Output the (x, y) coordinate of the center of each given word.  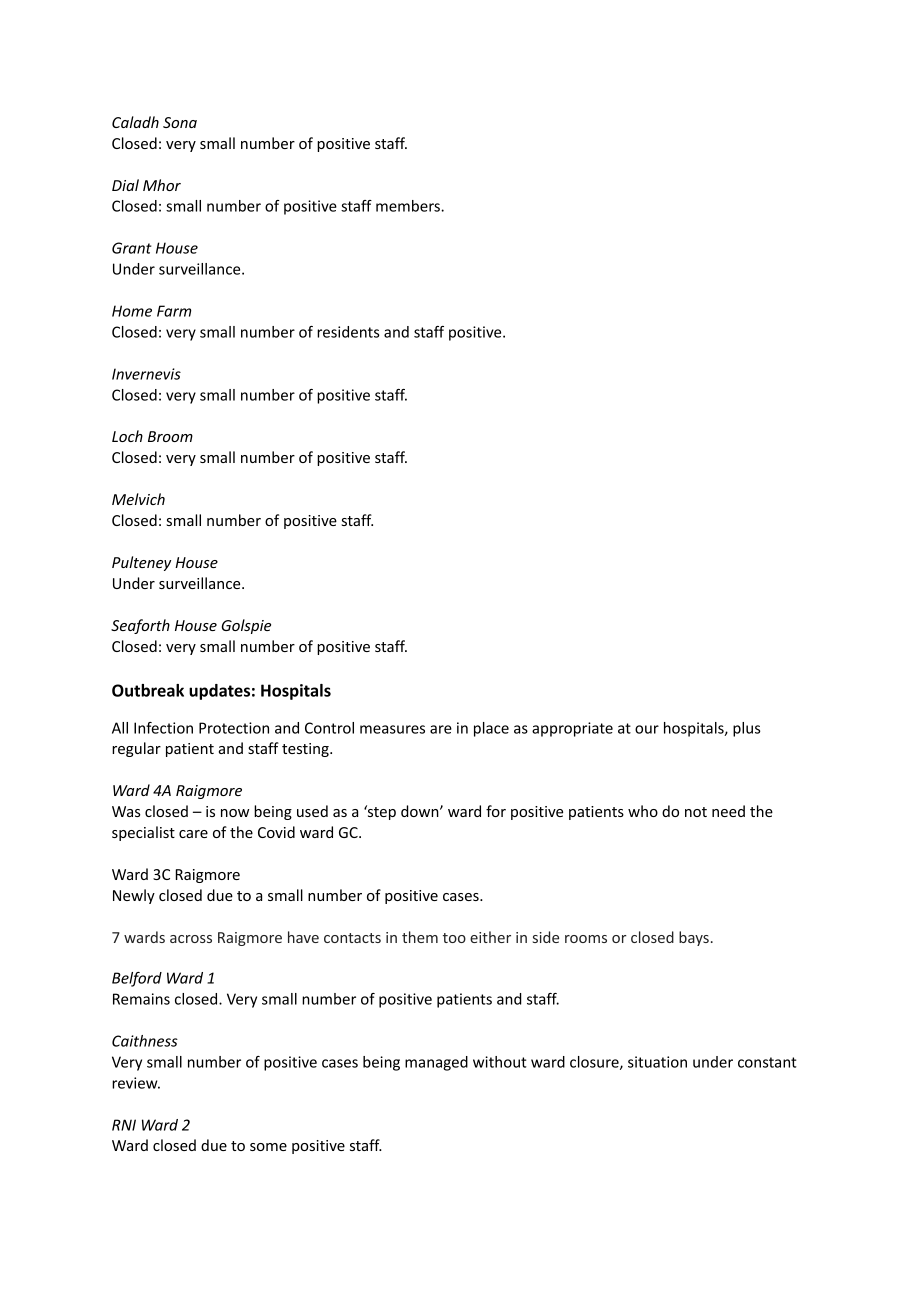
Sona (180, 122)
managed (436, 1063)
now (235, 813)
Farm (174, 311)
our (647, 729)
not (696, 812)
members (409, 206)
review (136, 1083)
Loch (127, 436)
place (491, 729)
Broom (170, 436)
